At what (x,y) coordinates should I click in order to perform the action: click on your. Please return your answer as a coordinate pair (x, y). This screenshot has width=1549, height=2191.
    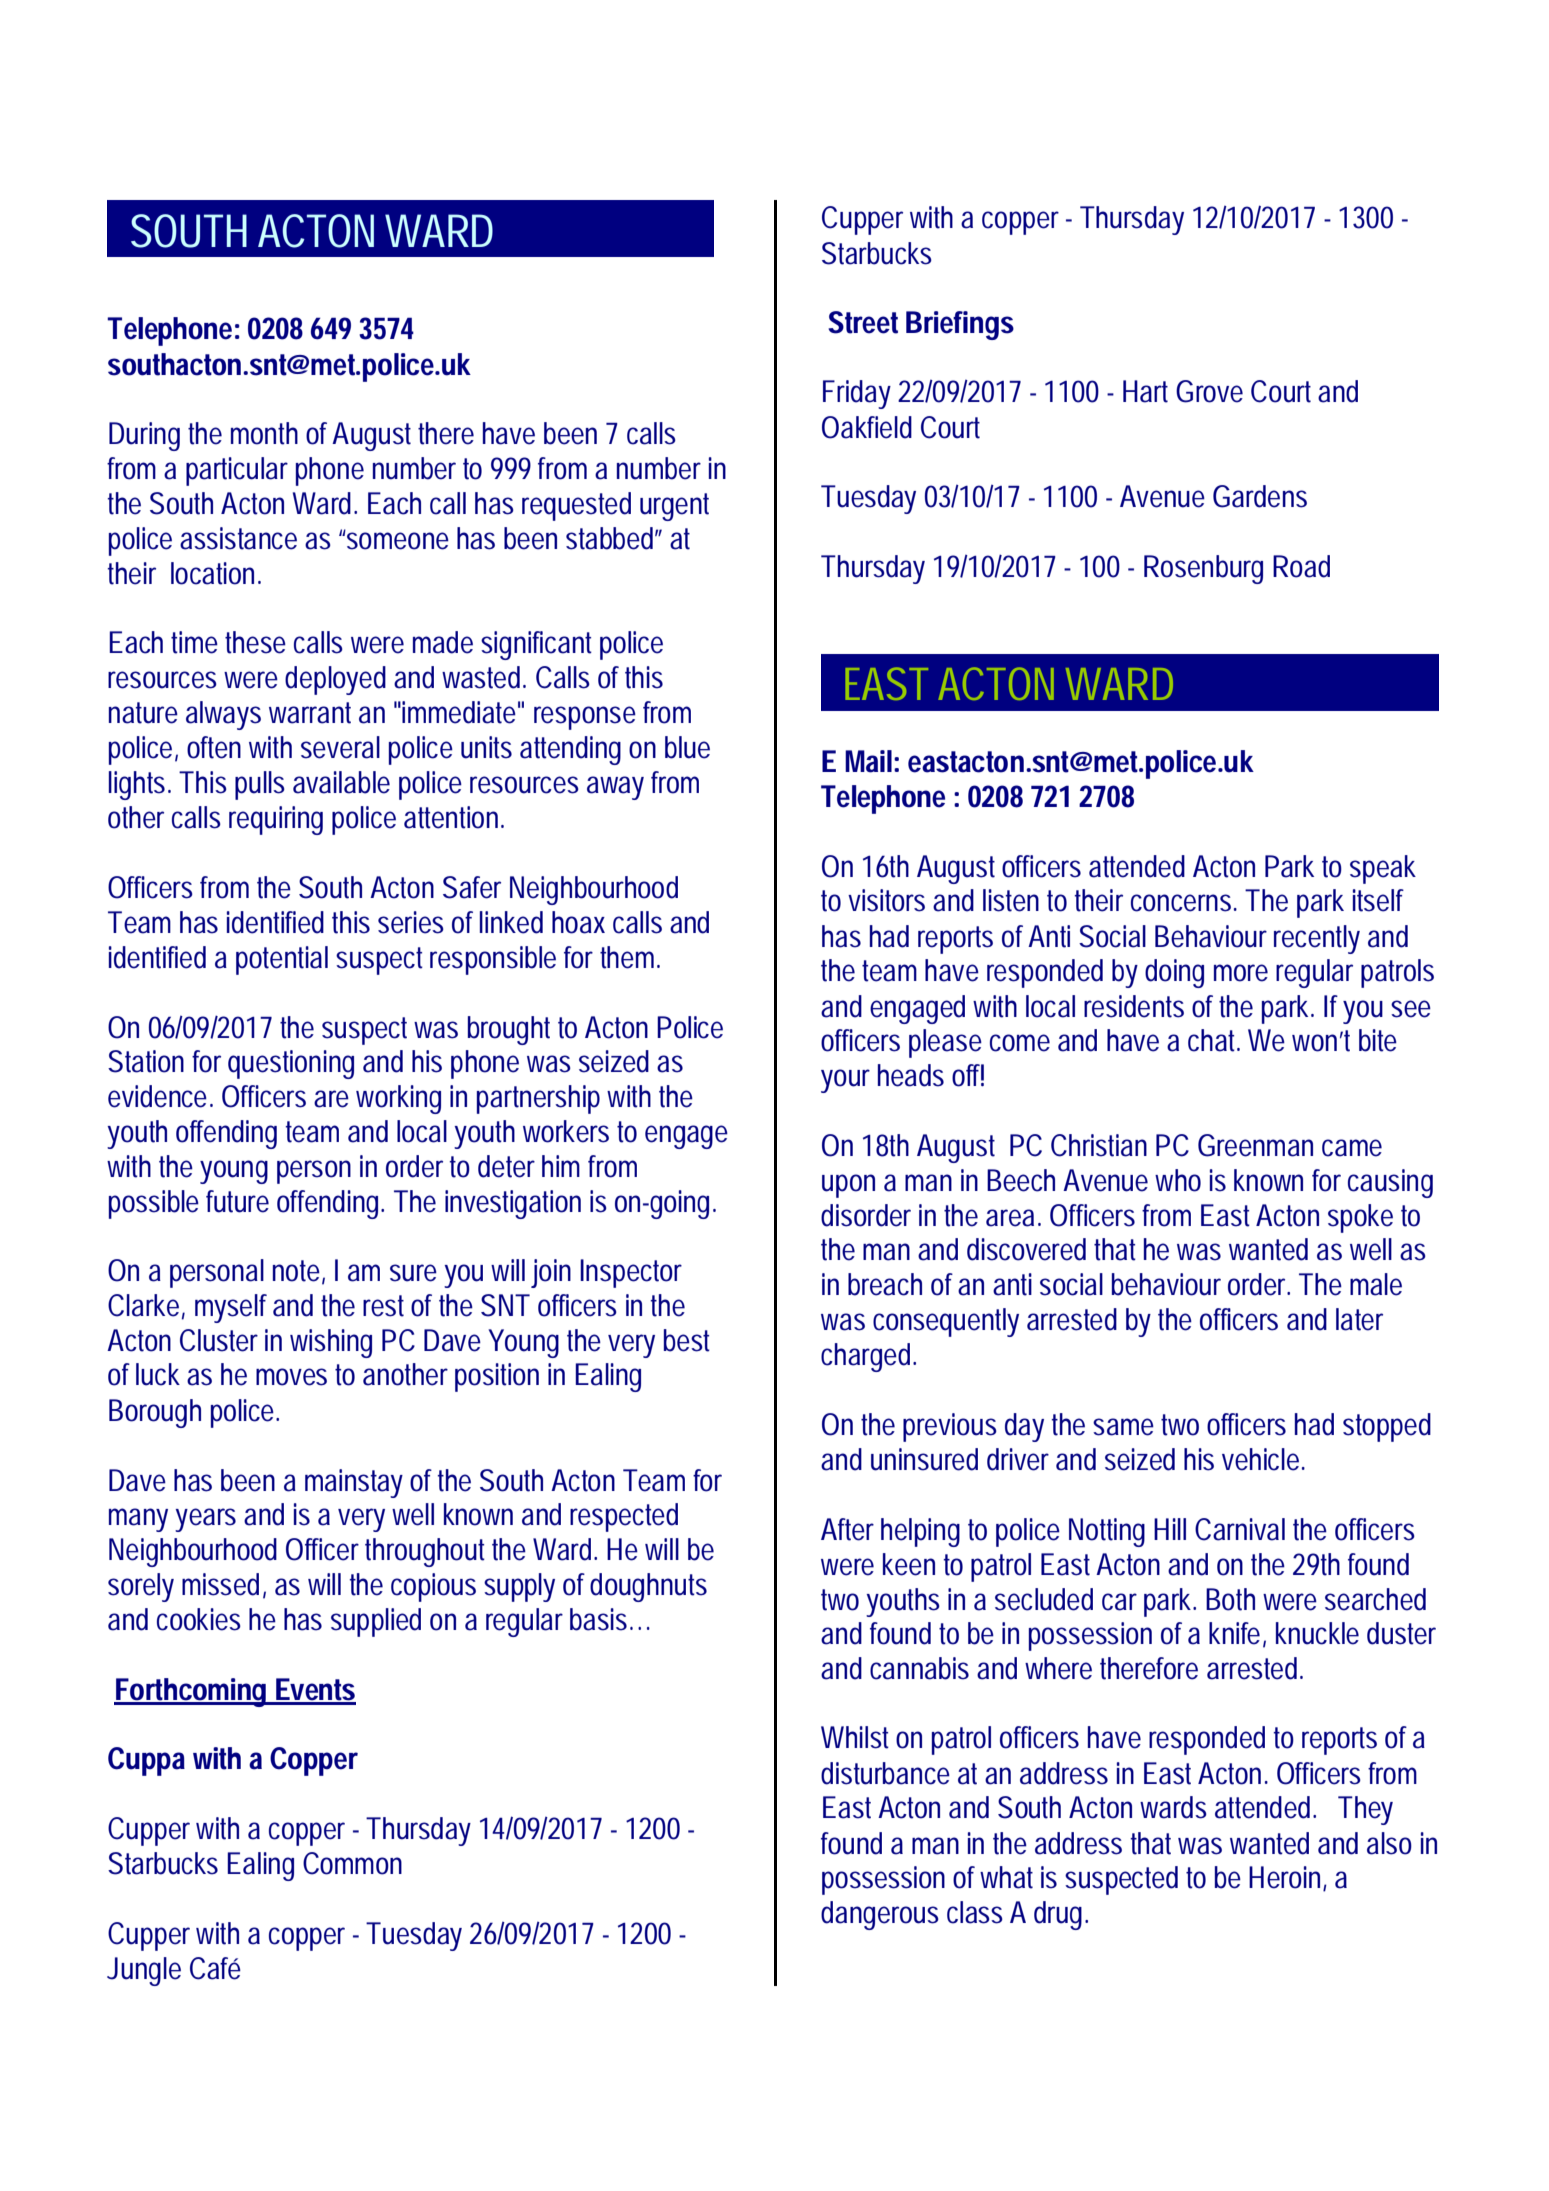
    Looking at the image, I should click on (845, 1081).
